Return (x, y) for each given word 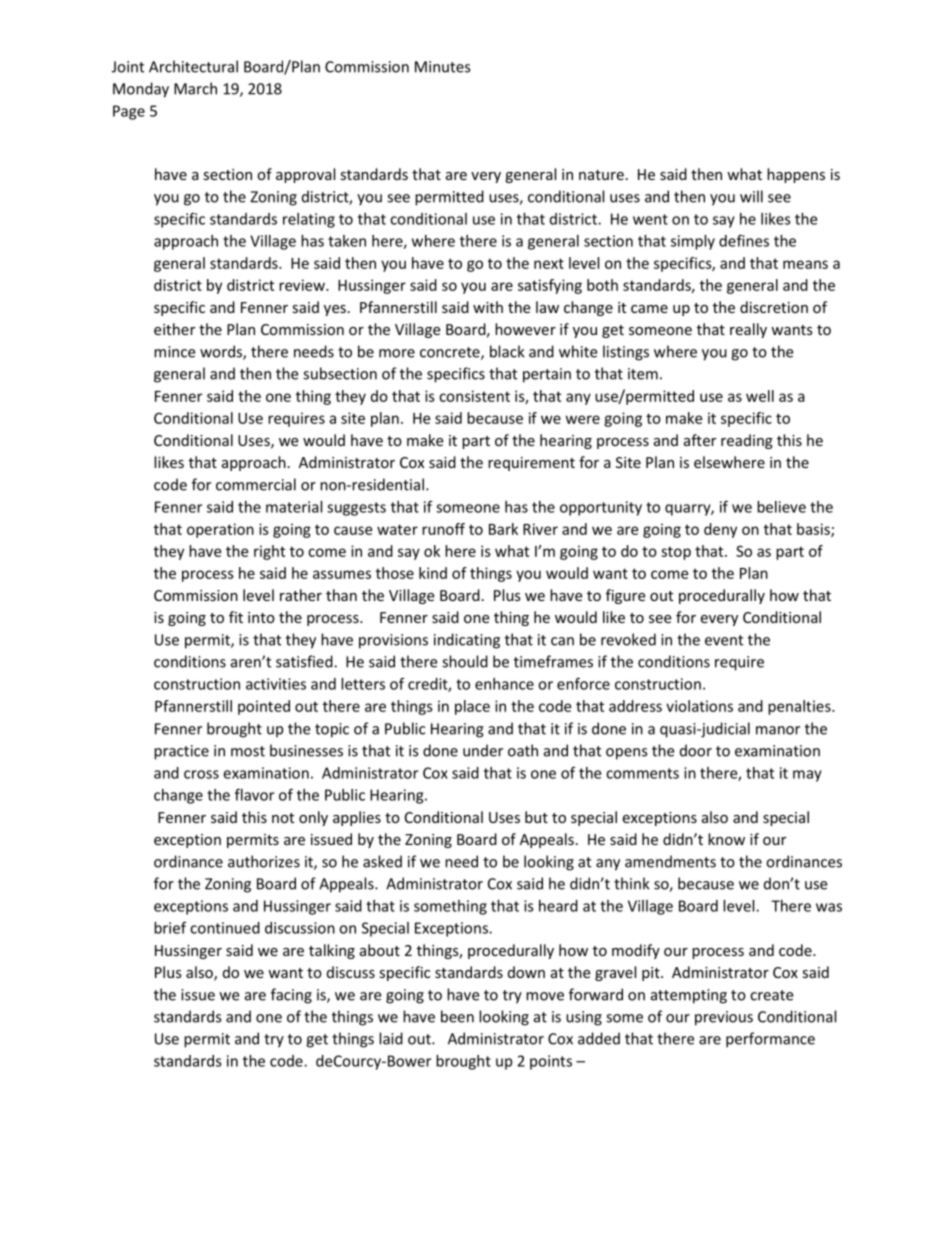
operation (220, 530)
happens (796, 175)
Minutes (442, 67)
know (726, 839)
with (488, 307)
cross (201, 774)
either (174, 329)
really (748, 330)
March (195, 88)
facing (291, 996)
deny (720, 530)
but (536, 817)
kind (433, 573)
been (457, 1016)
